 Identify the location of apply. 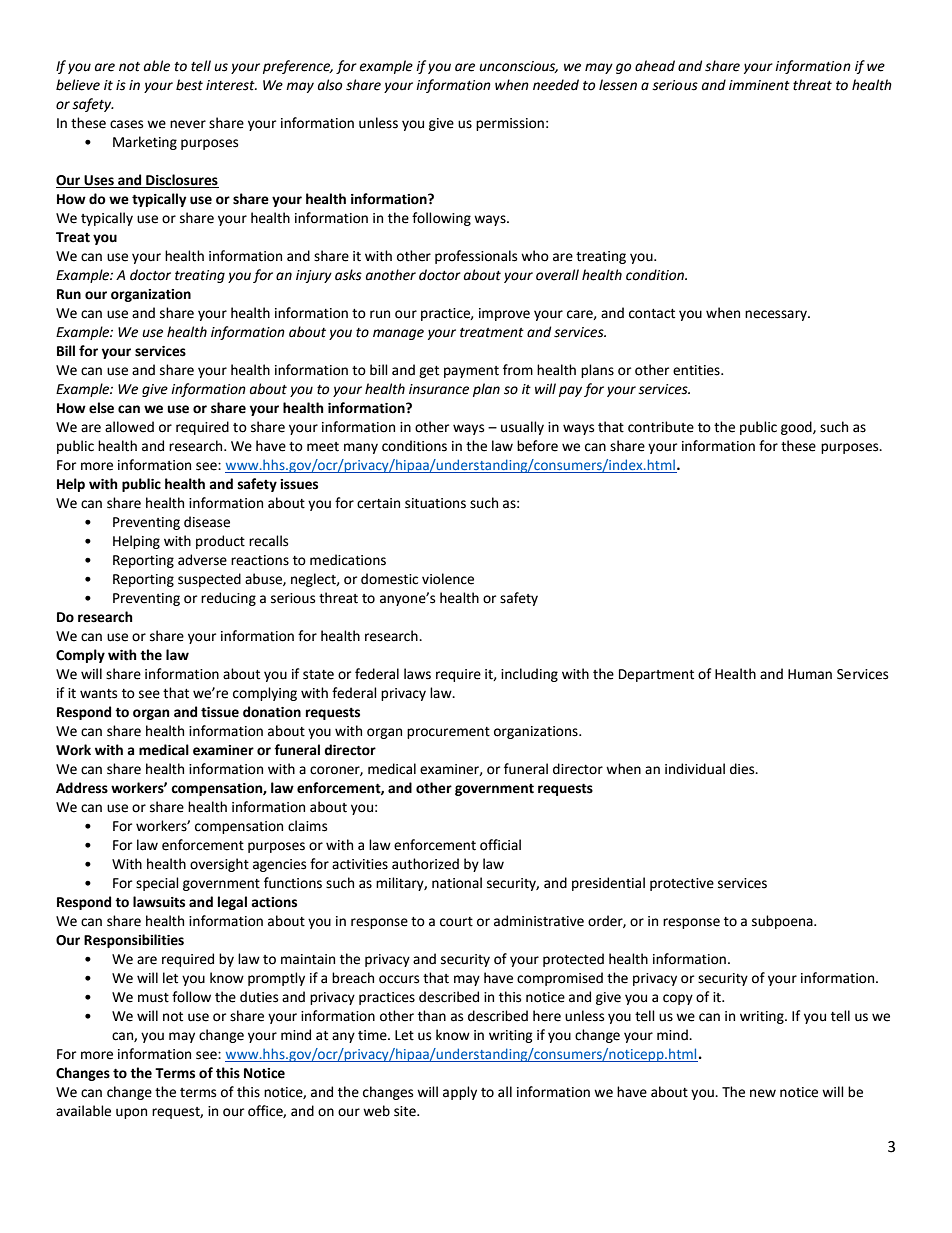
(460, 1093).
